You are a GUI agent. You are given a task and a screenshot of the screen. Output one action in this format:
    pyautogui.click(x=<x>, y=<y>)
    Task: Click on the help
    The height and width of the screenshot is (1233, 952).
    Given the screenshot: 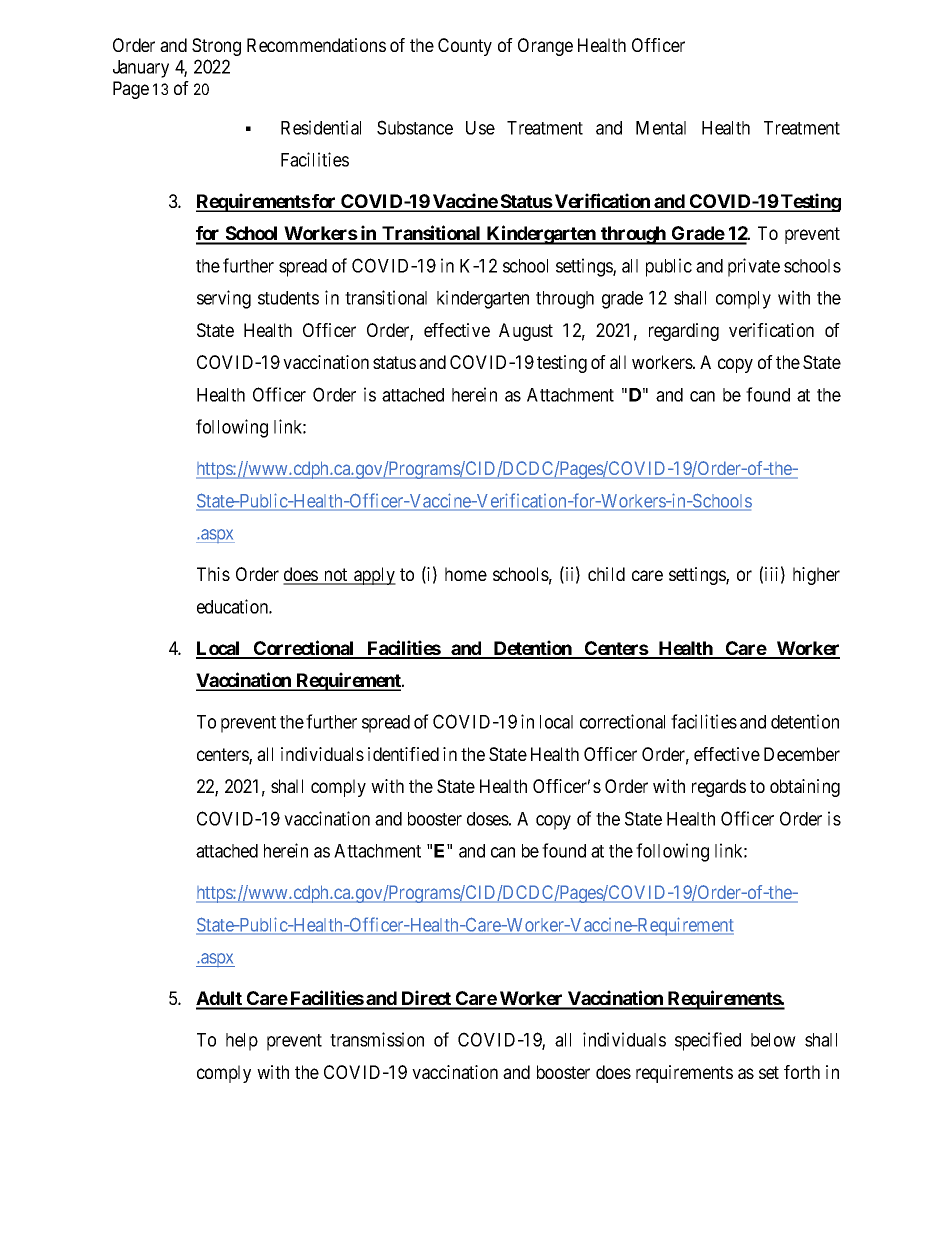 What is the action you would take?
    pyautogui.click(x=242, y=1042)
